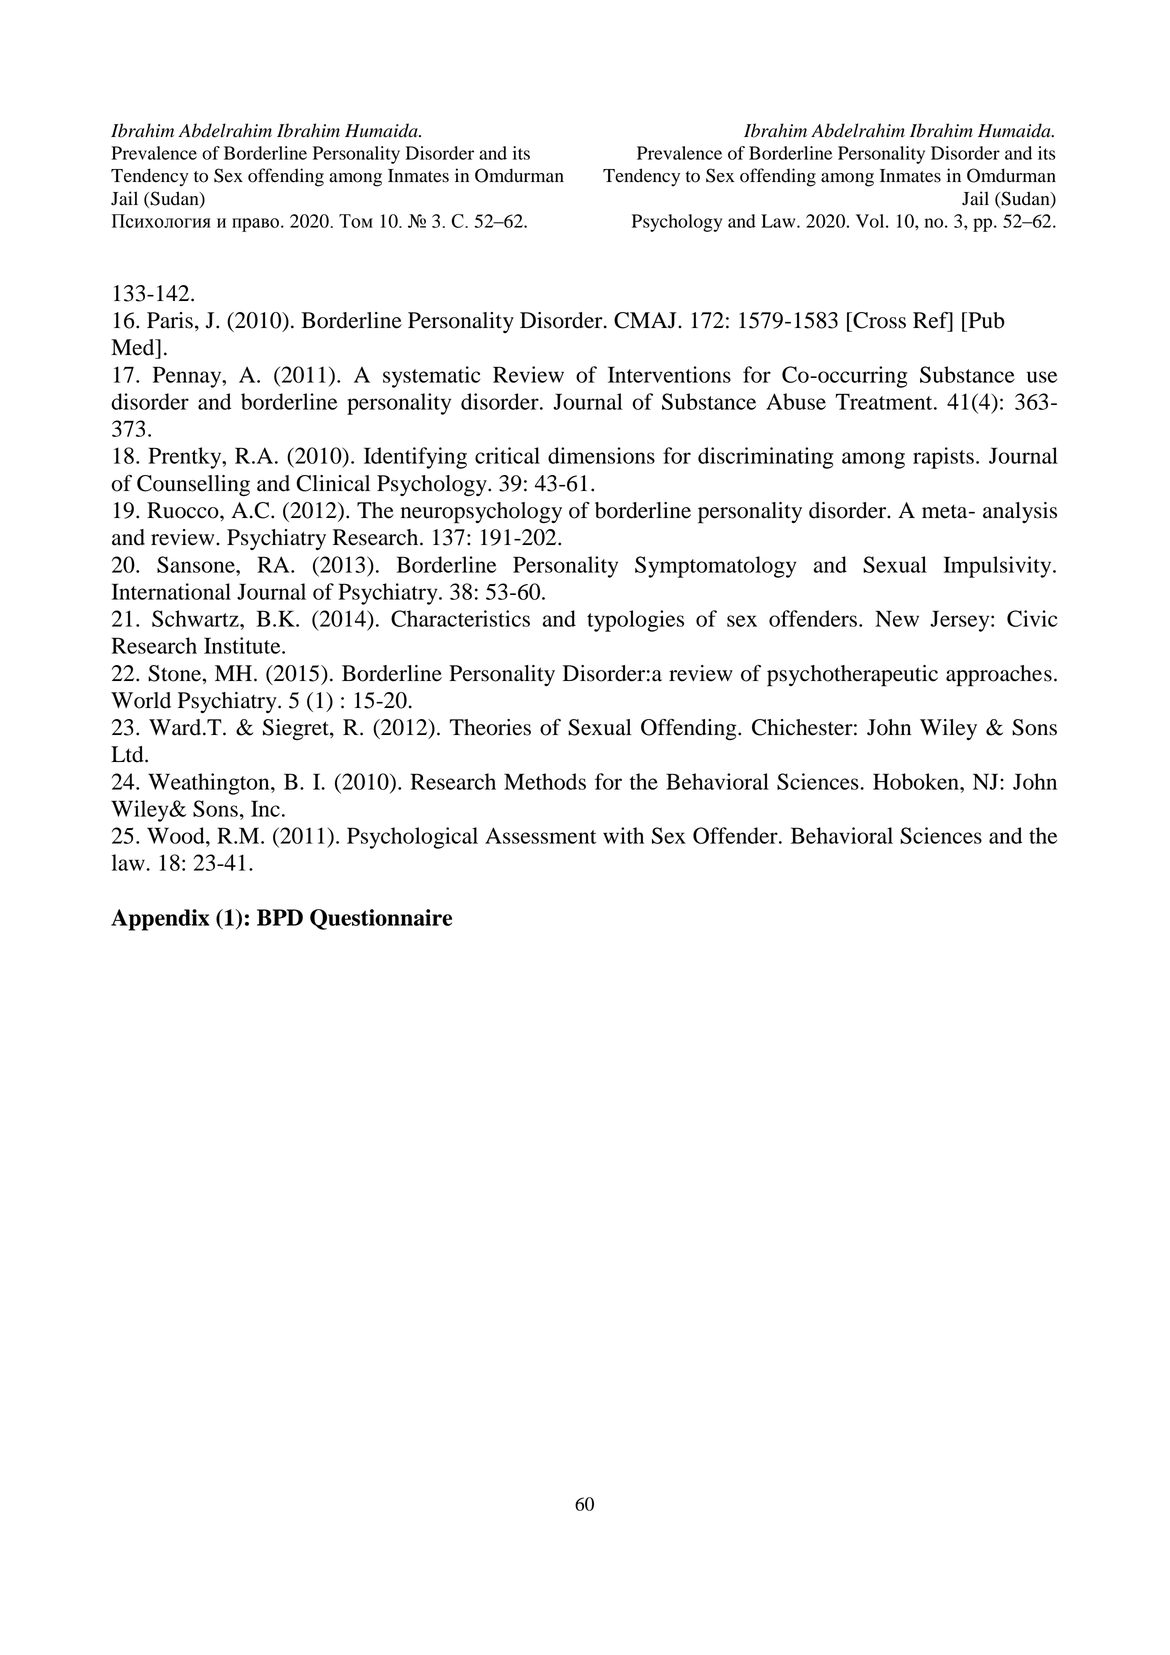 The image size is (1170, 1655). What do you see at coordinates (646, 320) in the screenshot?
I see `CMAJ` at bounding box center [646, 320].
